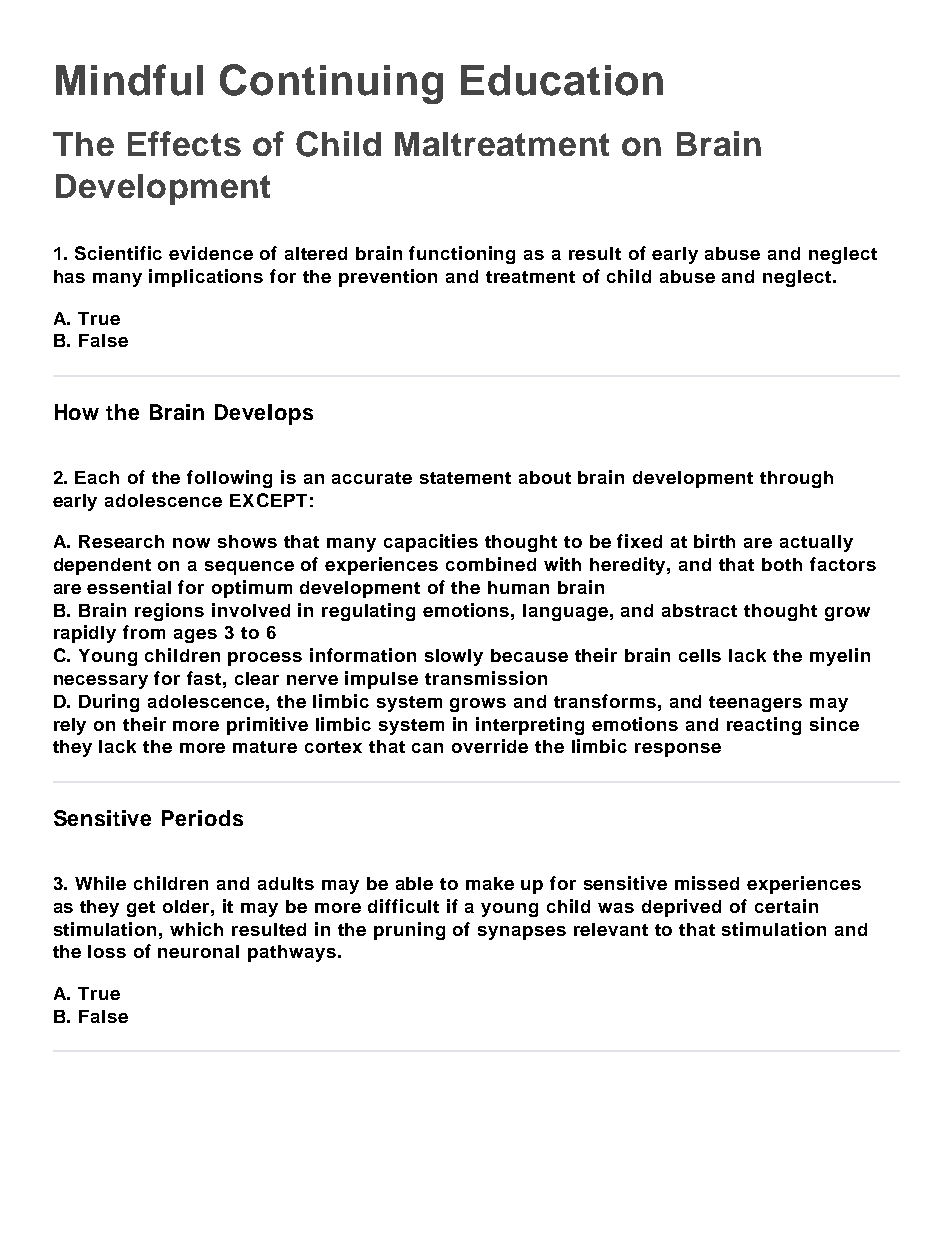 This page has height=1233, width=952. Describe the element at coordinates (431, 543) in the page. I see `capacities` at that location.
